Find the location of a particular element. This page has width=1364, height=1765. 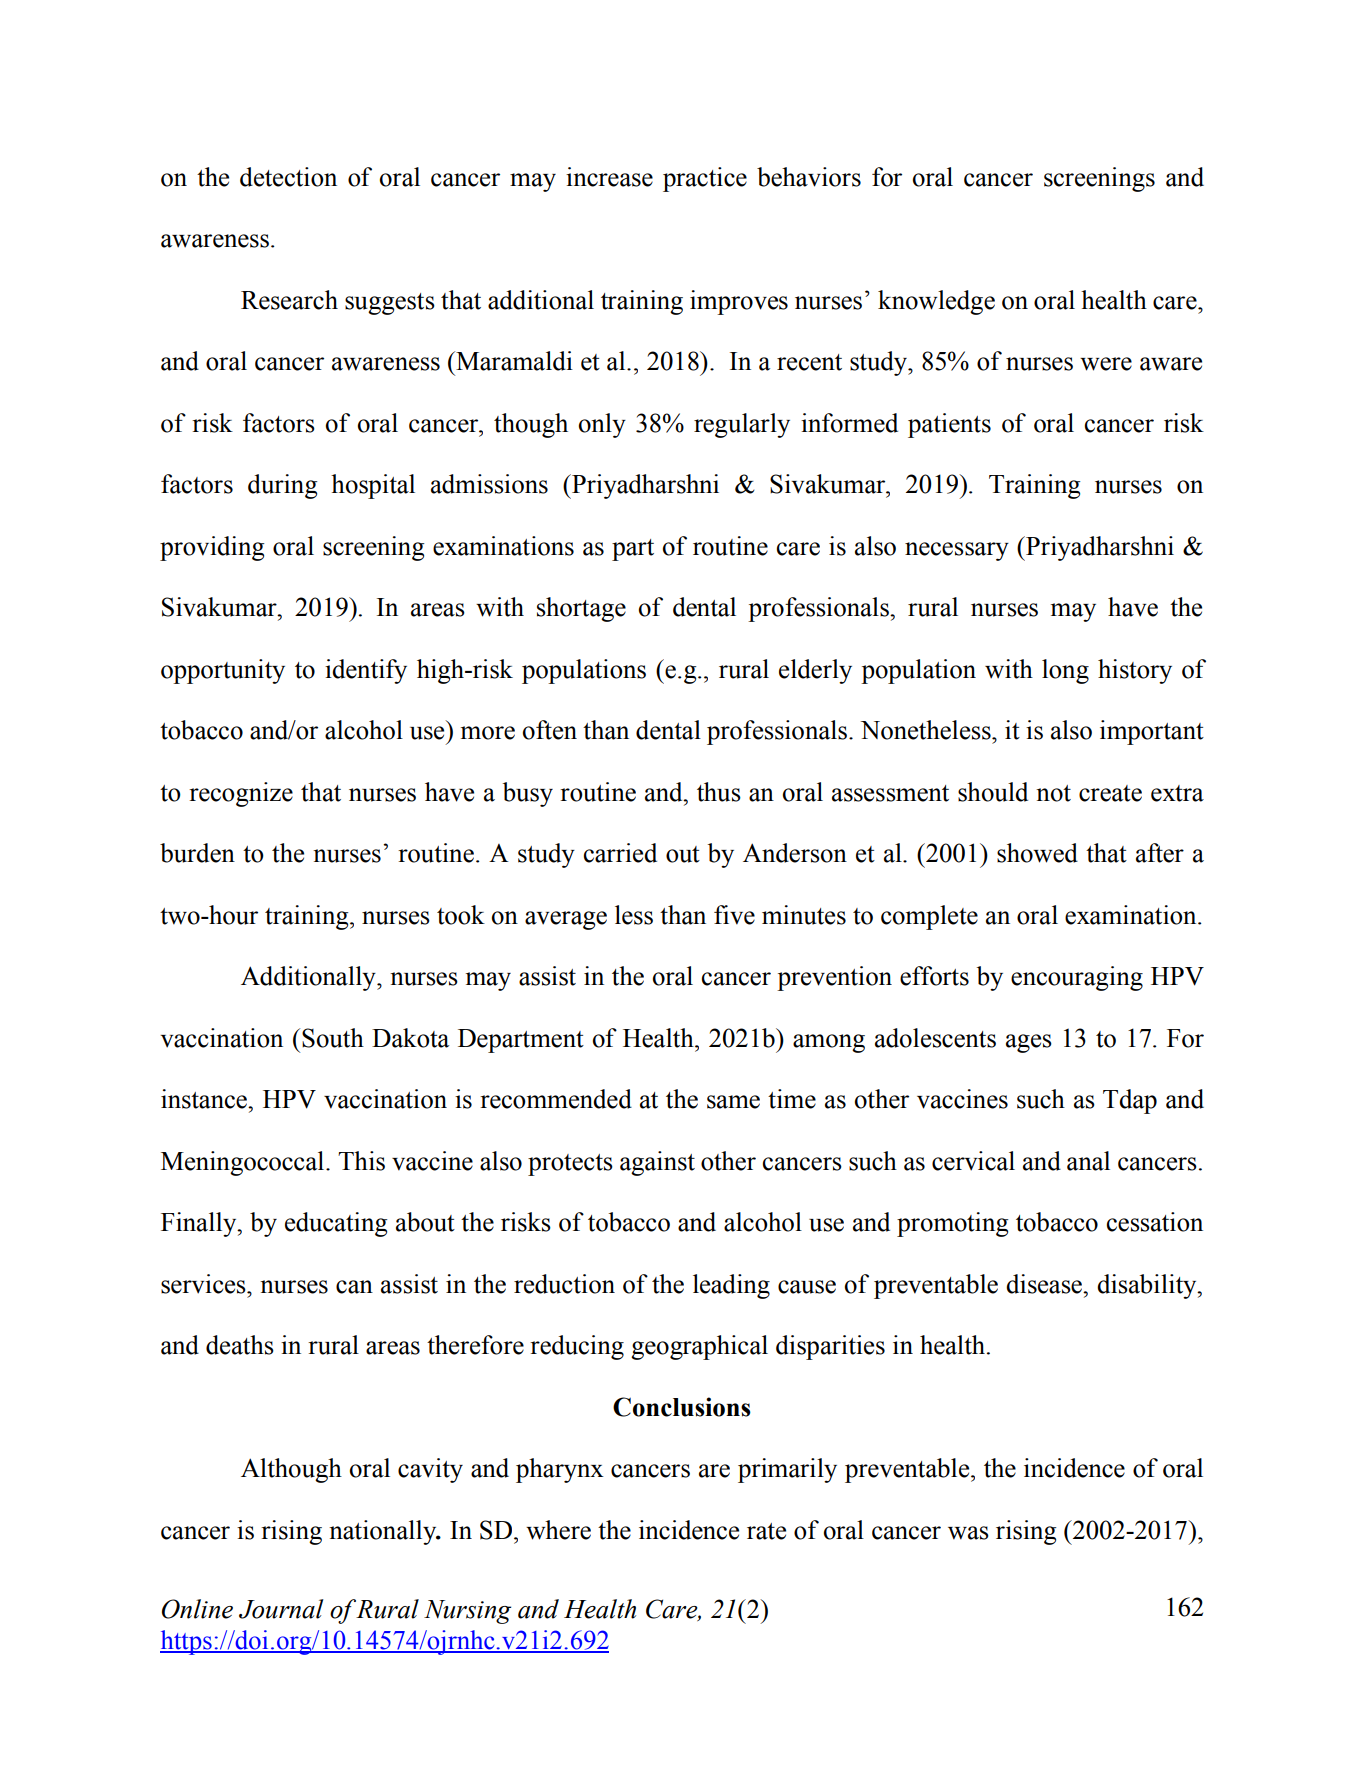

leading is located at coordinates (731, 1286).
